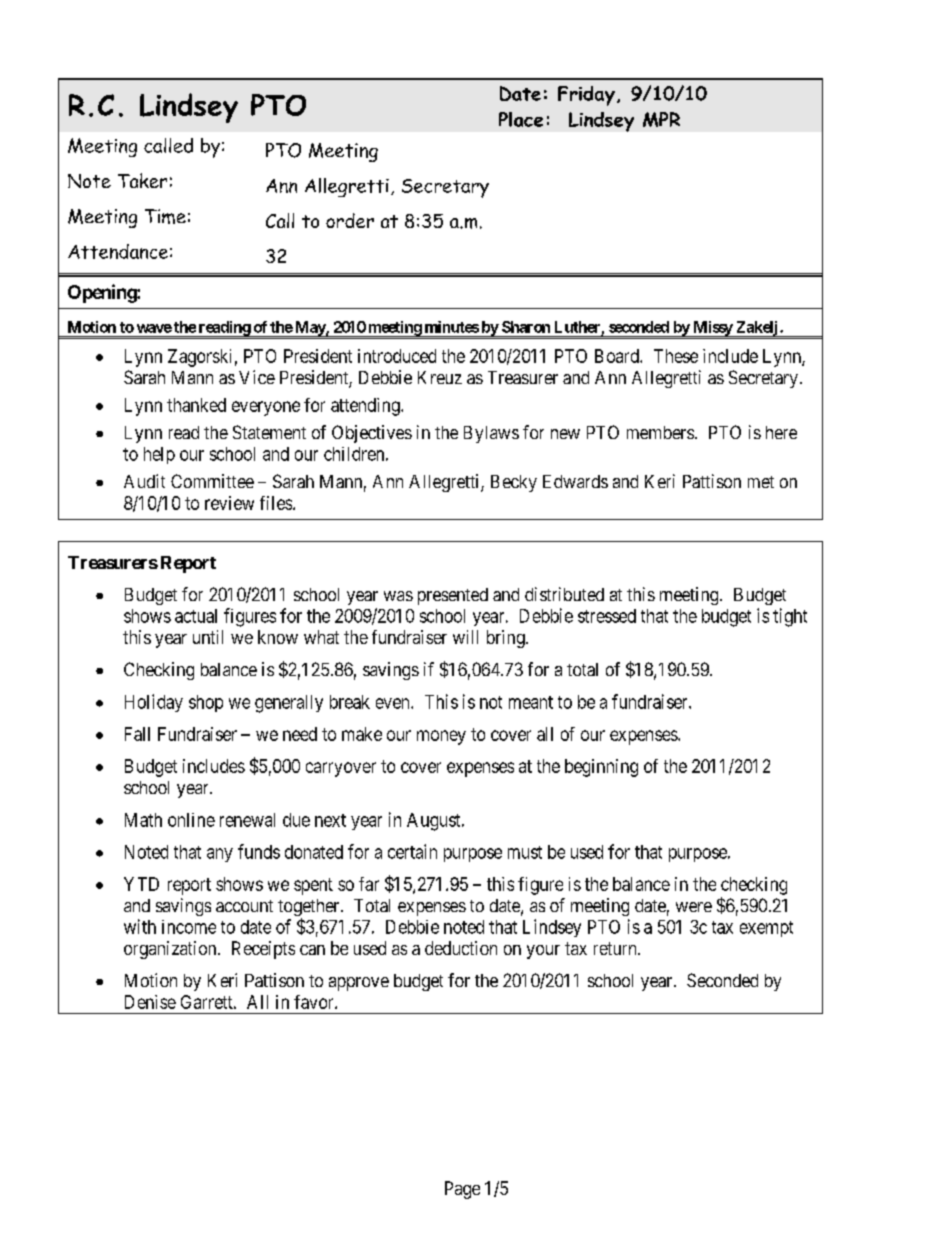 This document has width=952, height=1233. I want to click on Page, so click(462, 1190).
